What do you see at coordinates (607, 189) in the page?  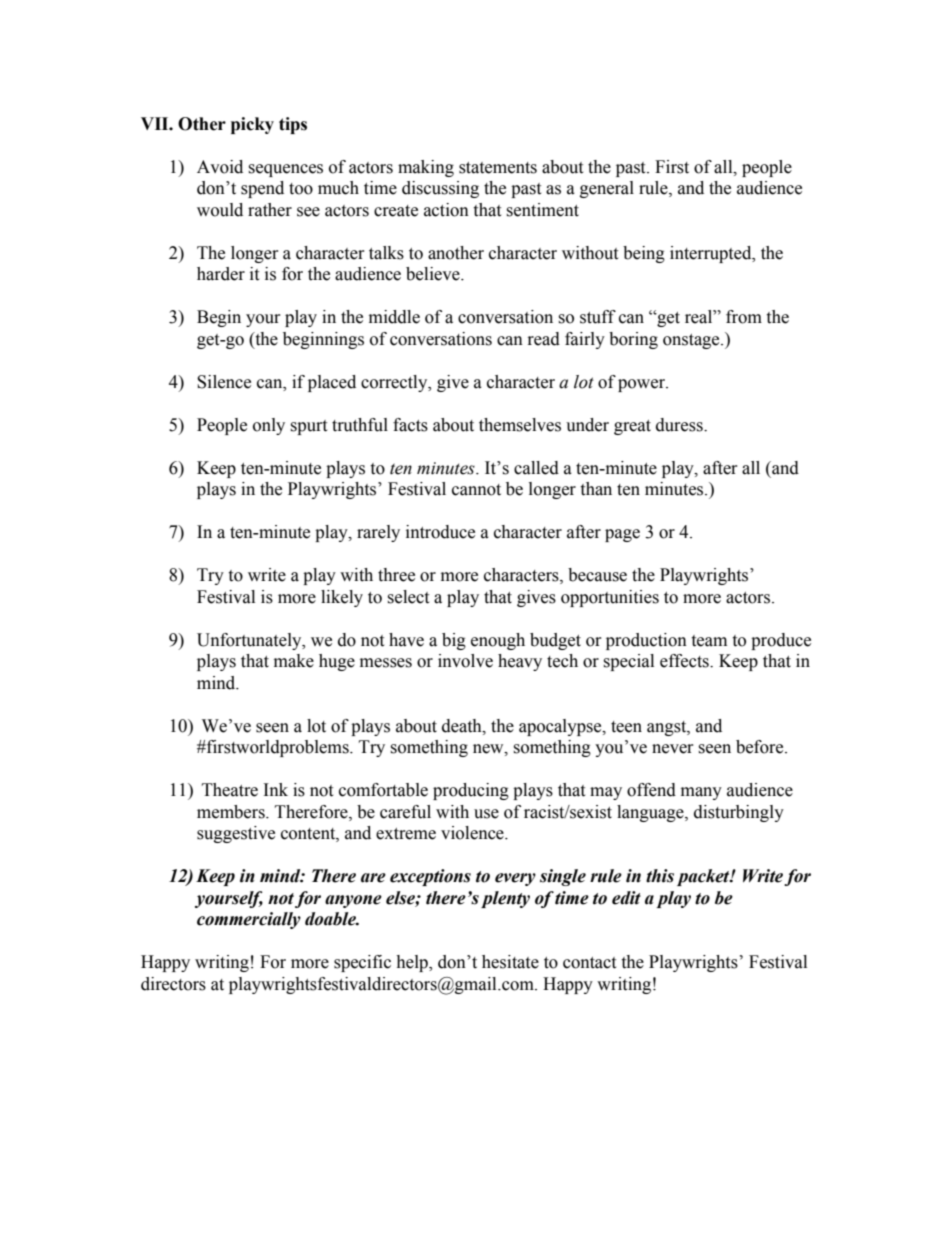 I see `general` at bounding box center [607, 189].
